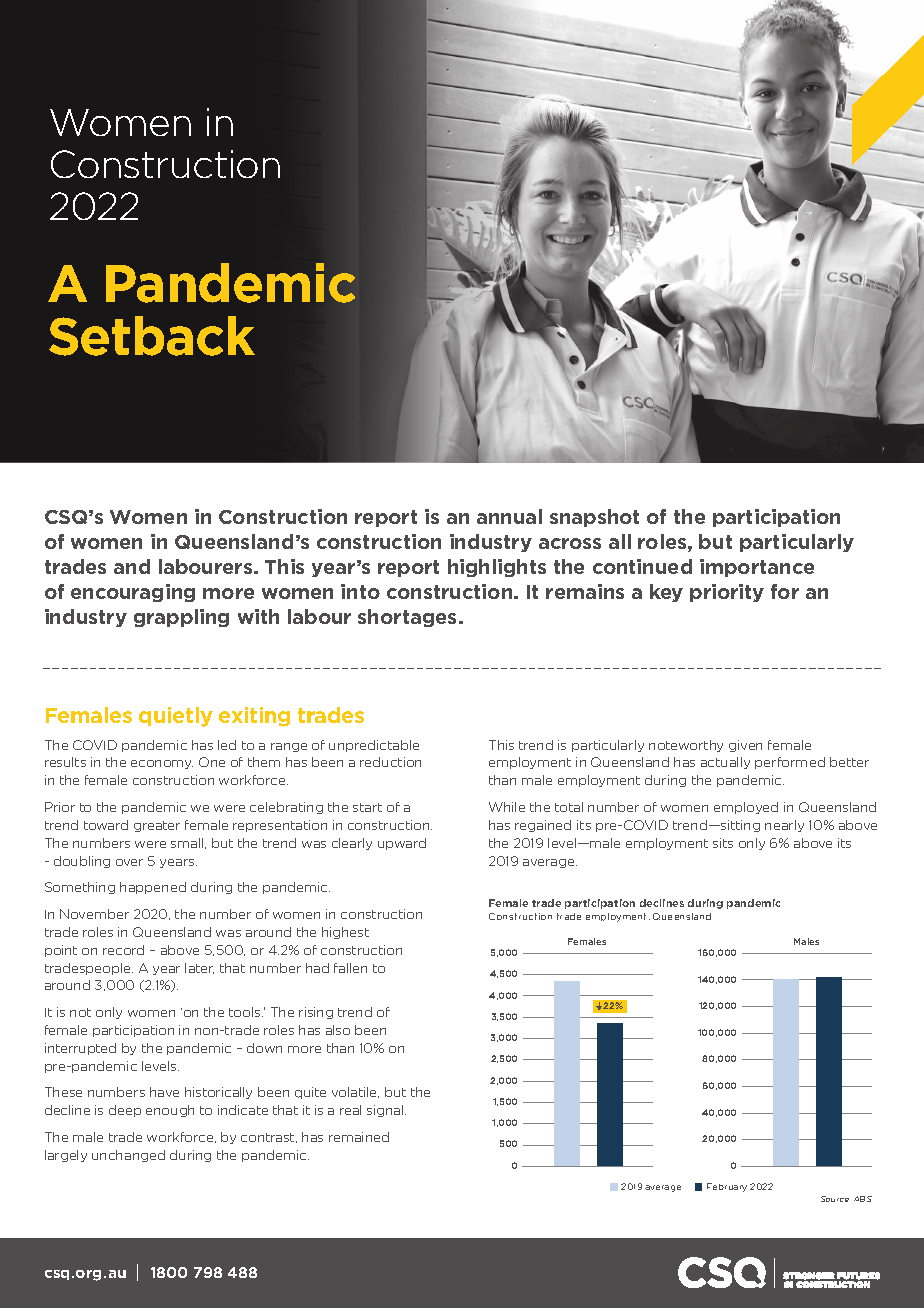 Image resolution: width=924 pixels, height=1308 pixels. Describe the element at coordinates (128, 1156) in the page. I see `unchanged` at that location.
